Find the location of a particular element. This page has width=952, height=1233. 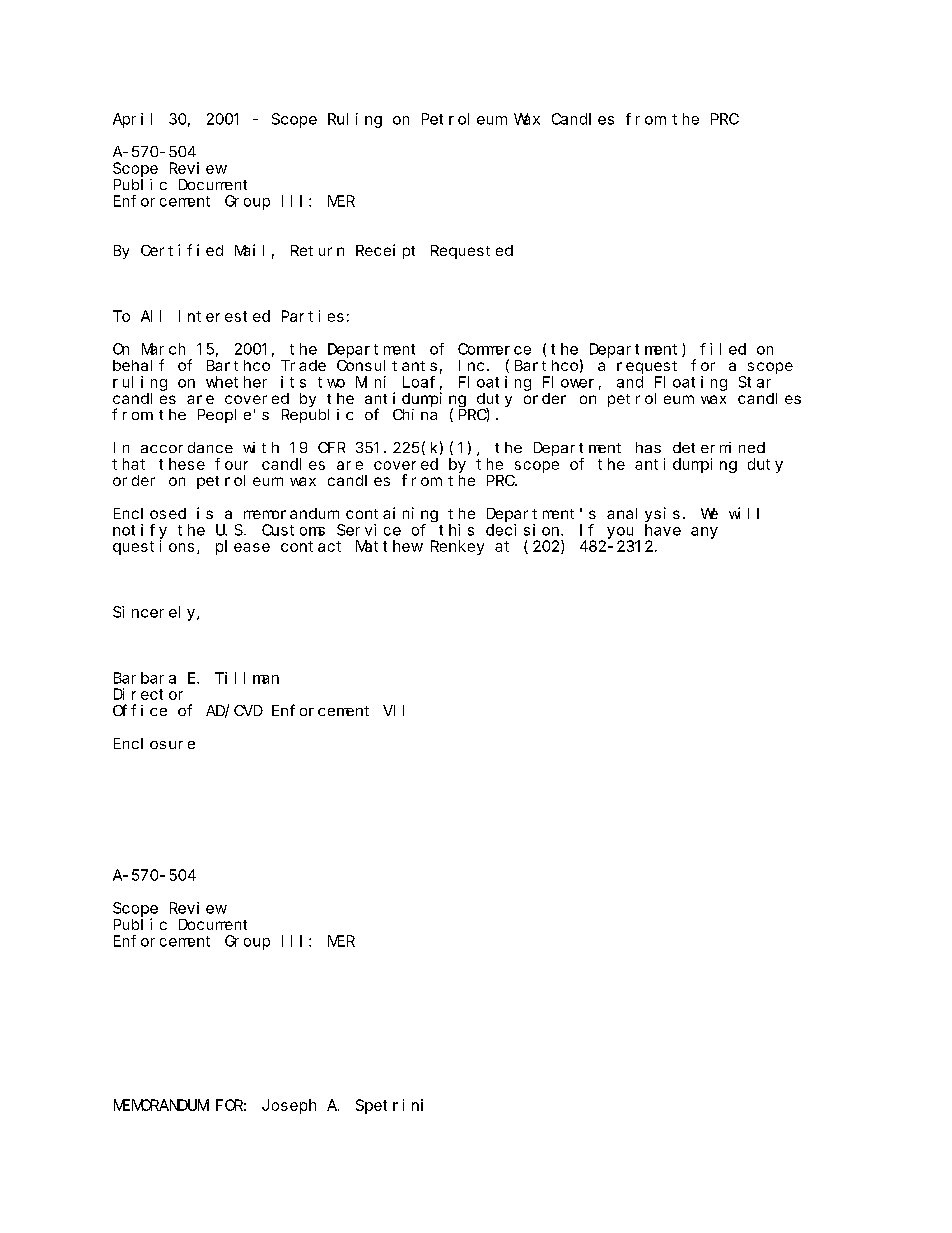

Joseph is located at coordinates (289, 1106).
